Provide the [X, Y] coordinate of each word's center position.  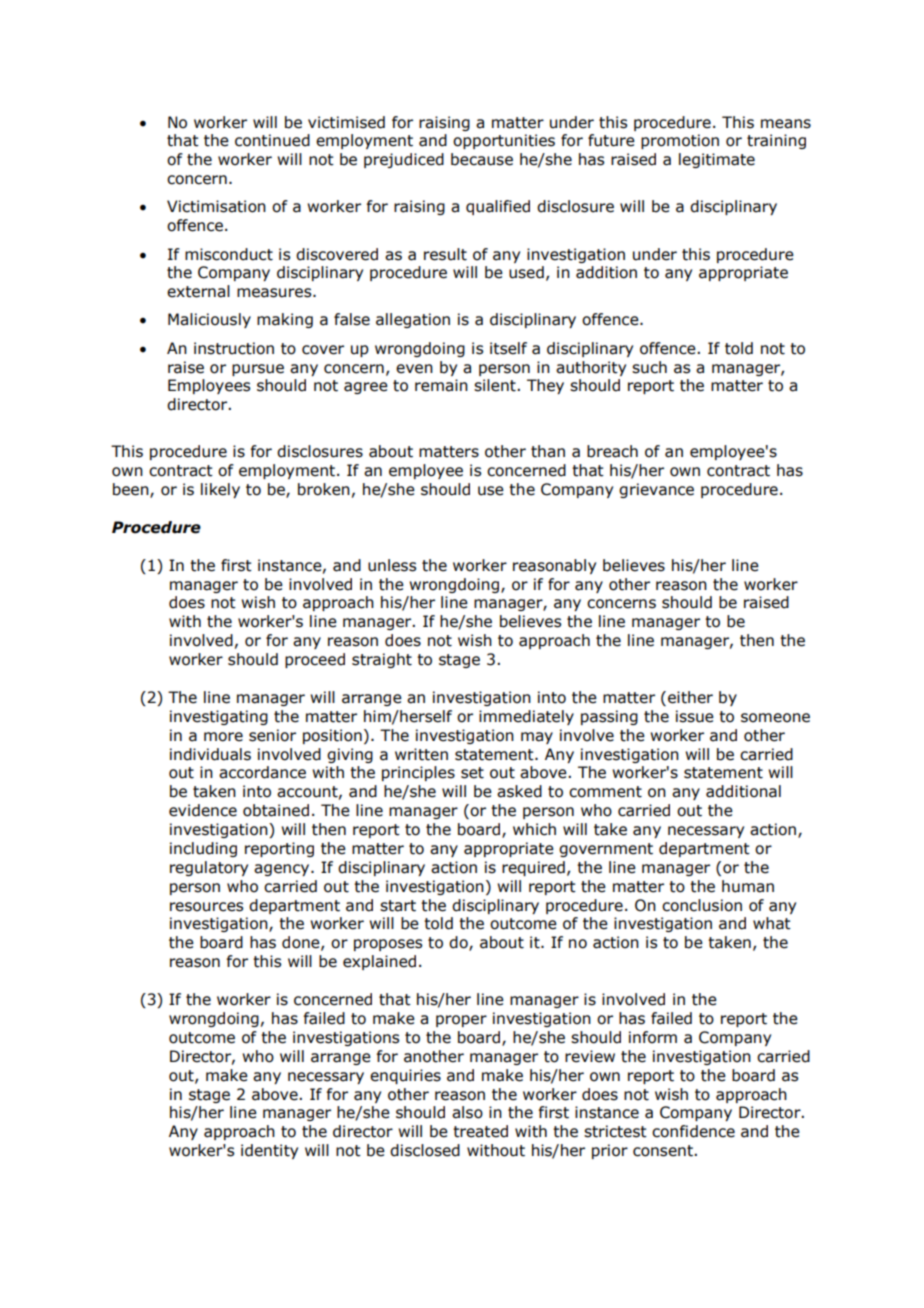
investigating [219, 717]
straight [382, 660]
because [482, 159]
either [690, 697]
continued [272, 140]
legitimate [717, 160]
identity [269, 1151]
